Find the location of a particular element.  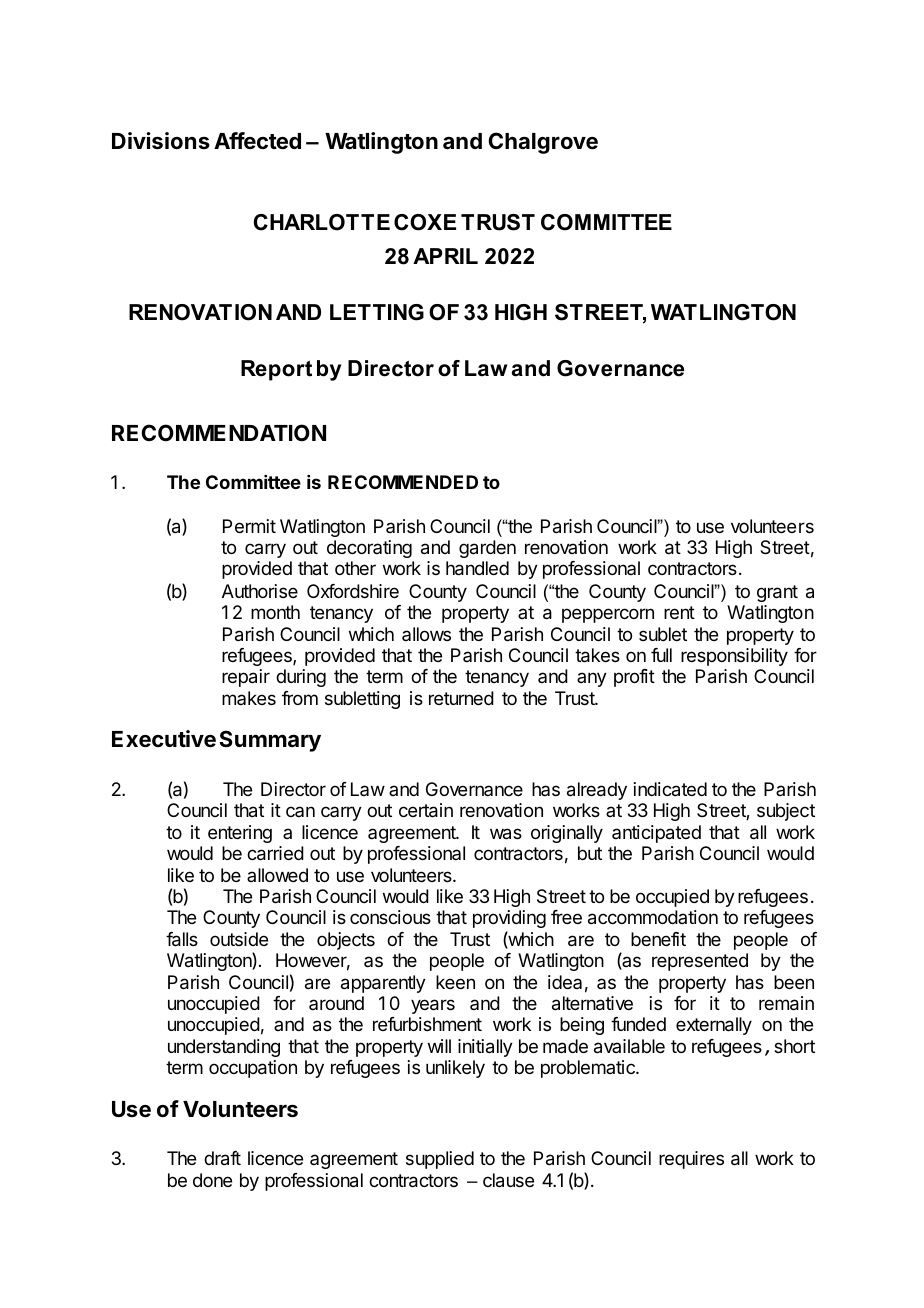

supplied is located at coordinates (440, 1160).
